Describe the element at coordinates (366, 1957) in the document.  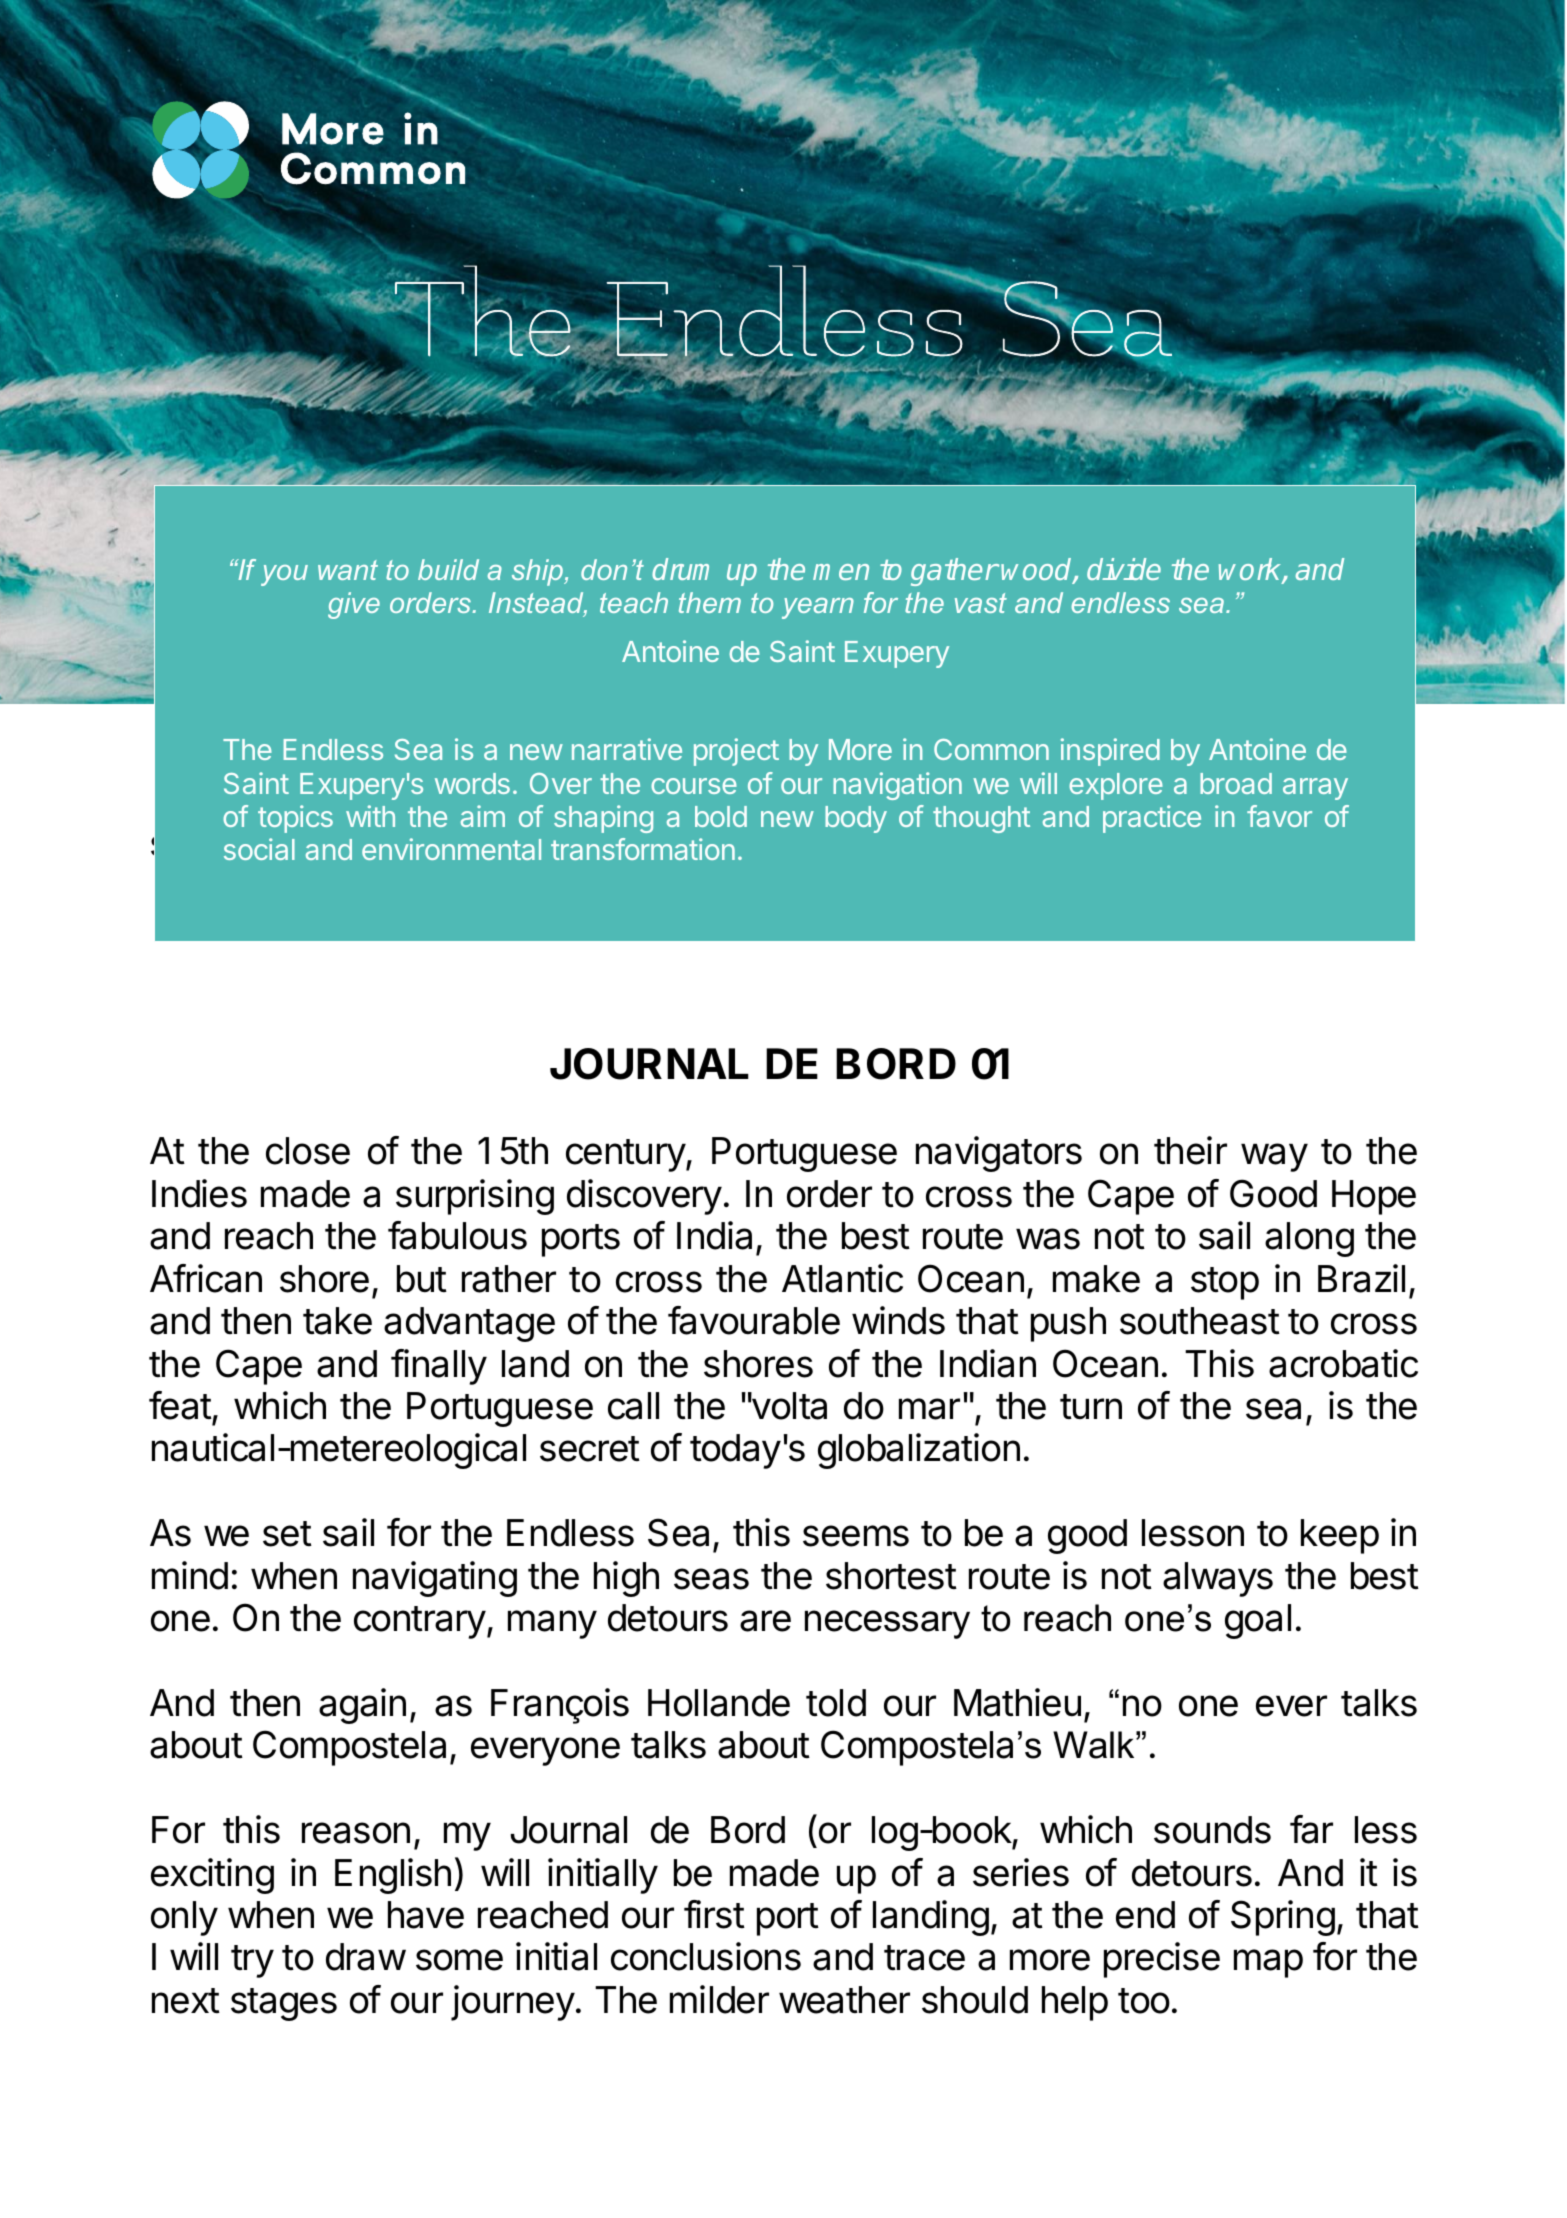
I see `draw` at that location.
